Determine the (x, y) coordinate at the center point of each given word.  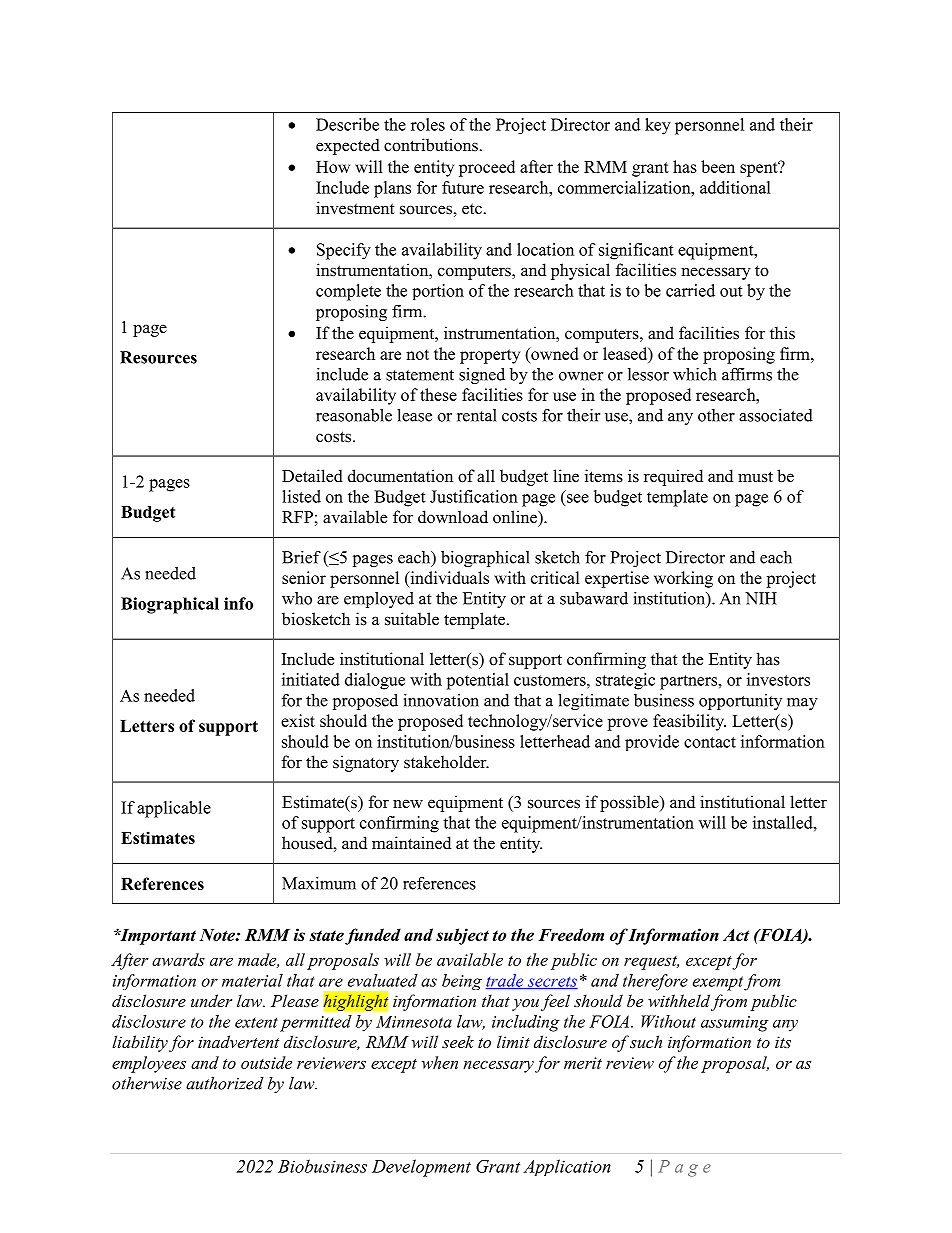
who (297, 598)
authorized (225, 1083)
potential (478, 681)
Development (421, 1168)
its (783, 1042)
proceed (487, 168)
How (333, 167)
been (718, 166)
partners (690, 682)
